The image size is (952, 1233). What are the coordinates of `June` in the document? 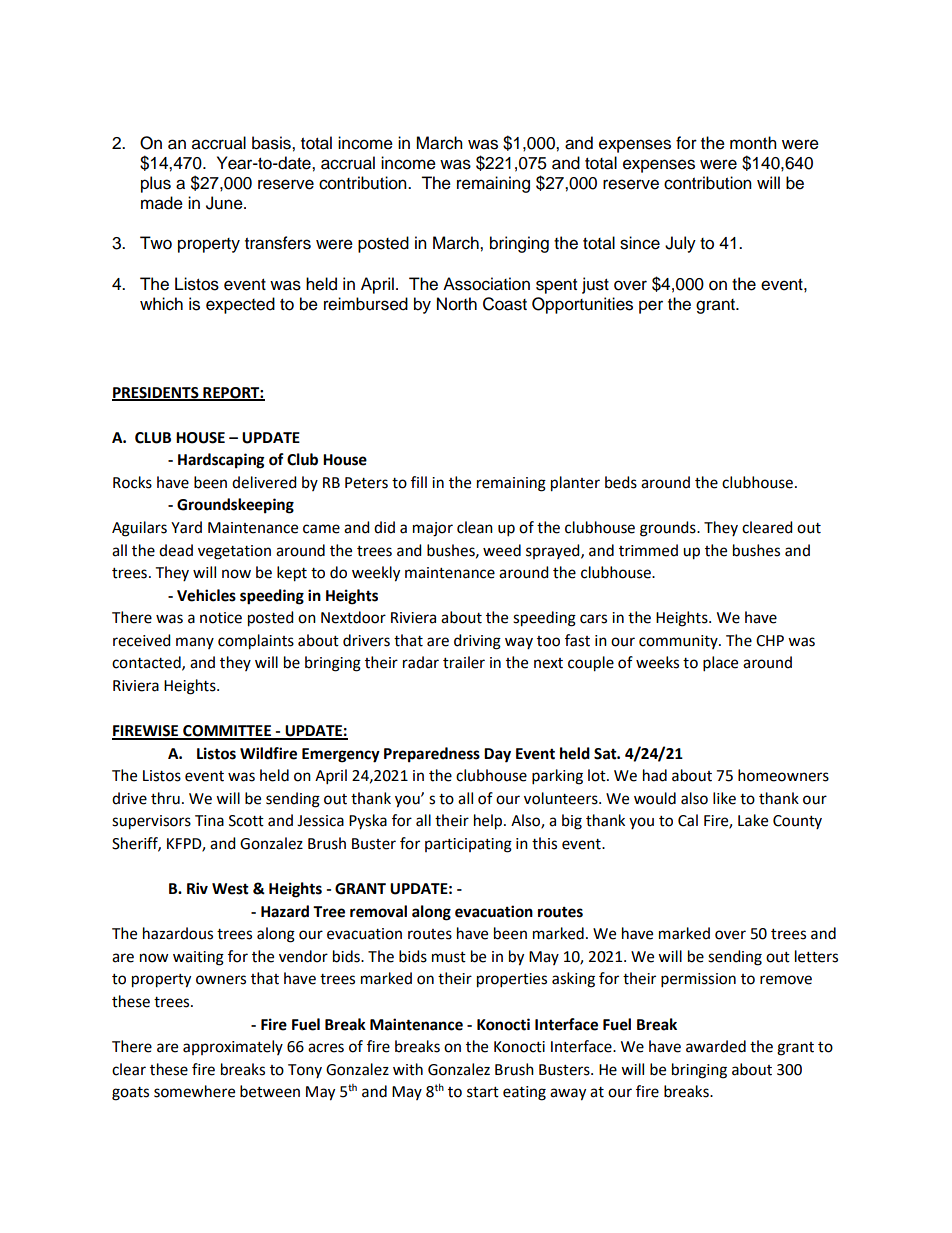 It's located at (225, 203).
